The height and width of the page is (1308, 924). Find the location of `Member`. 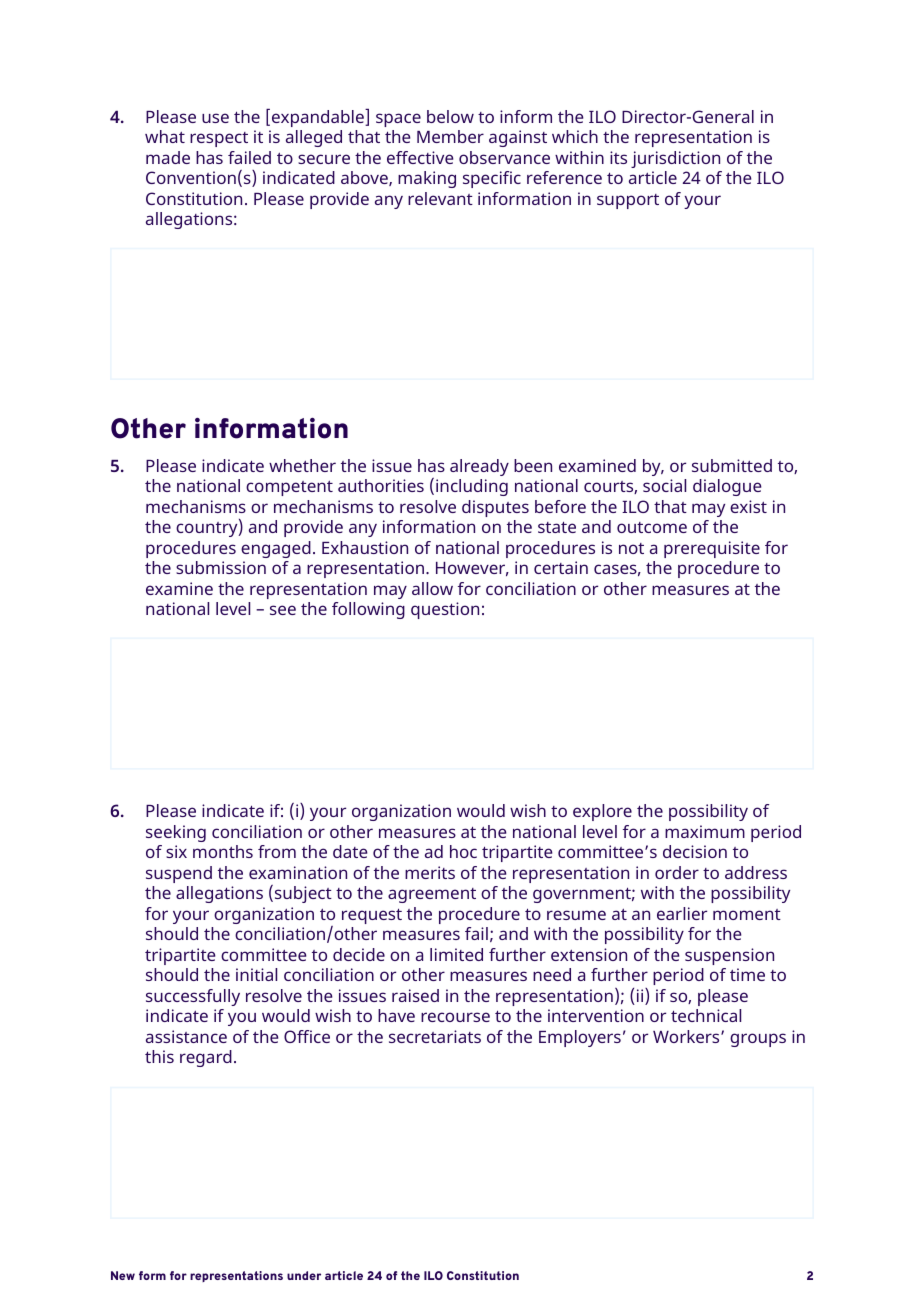

Member is located at coordinates (450, 136).
